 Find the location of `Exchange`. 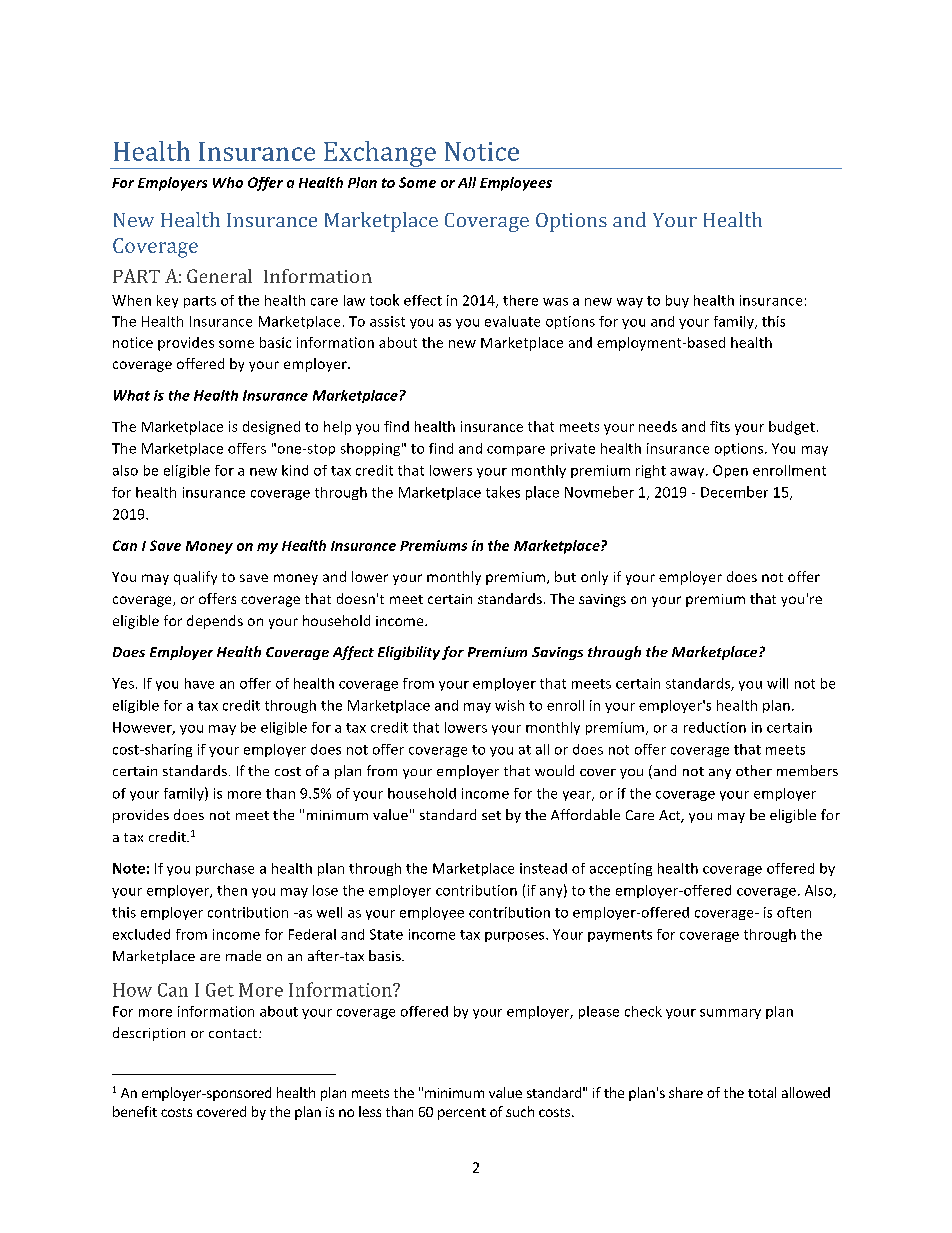

Exchange is located at coordinates (380, 155).
